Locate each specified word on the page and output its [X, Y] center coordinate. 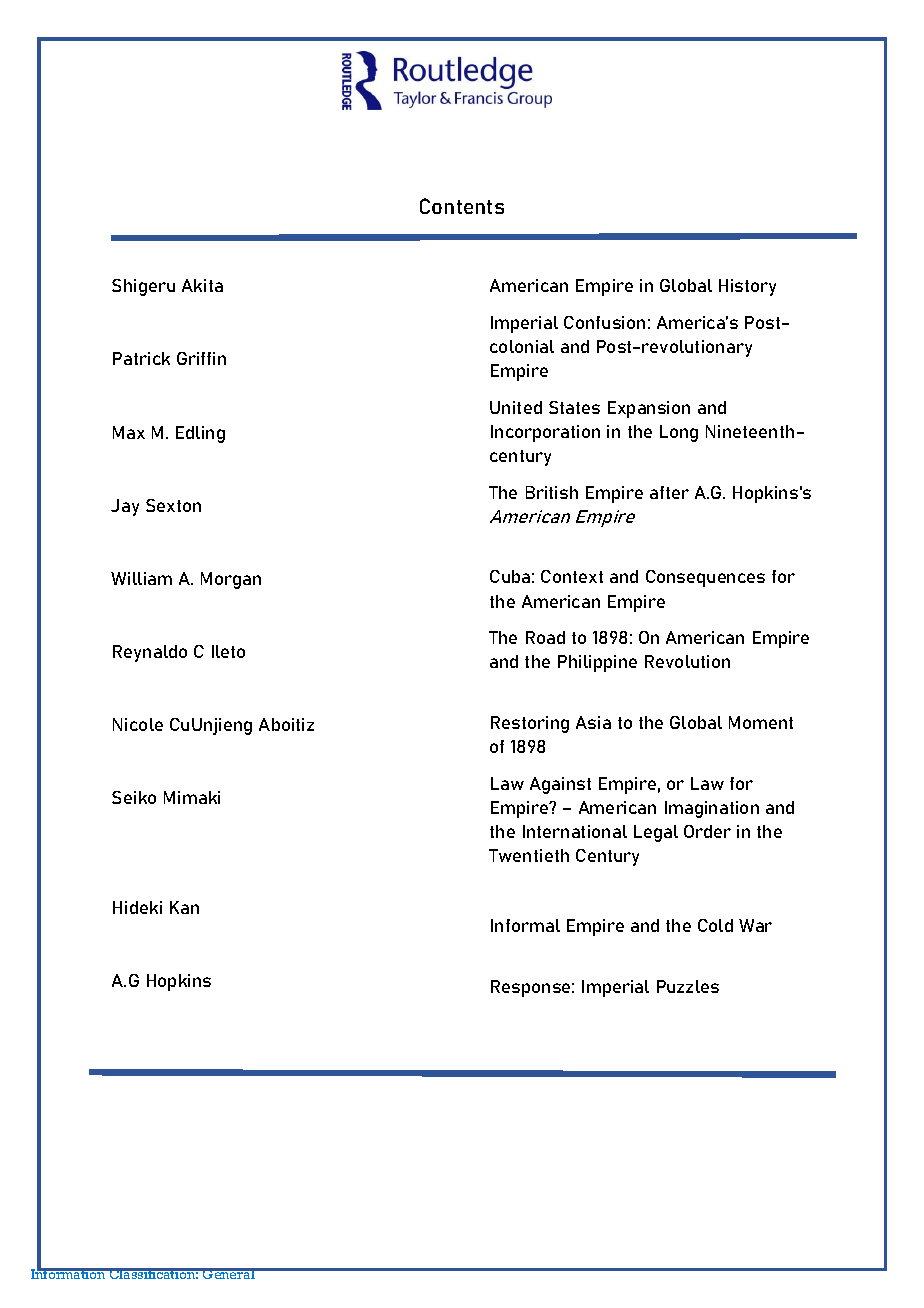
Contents [462, 206]
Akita [202, 285]
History [747, 287]
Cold [715, 925]
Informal [525, 925]
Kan [184, 907]
